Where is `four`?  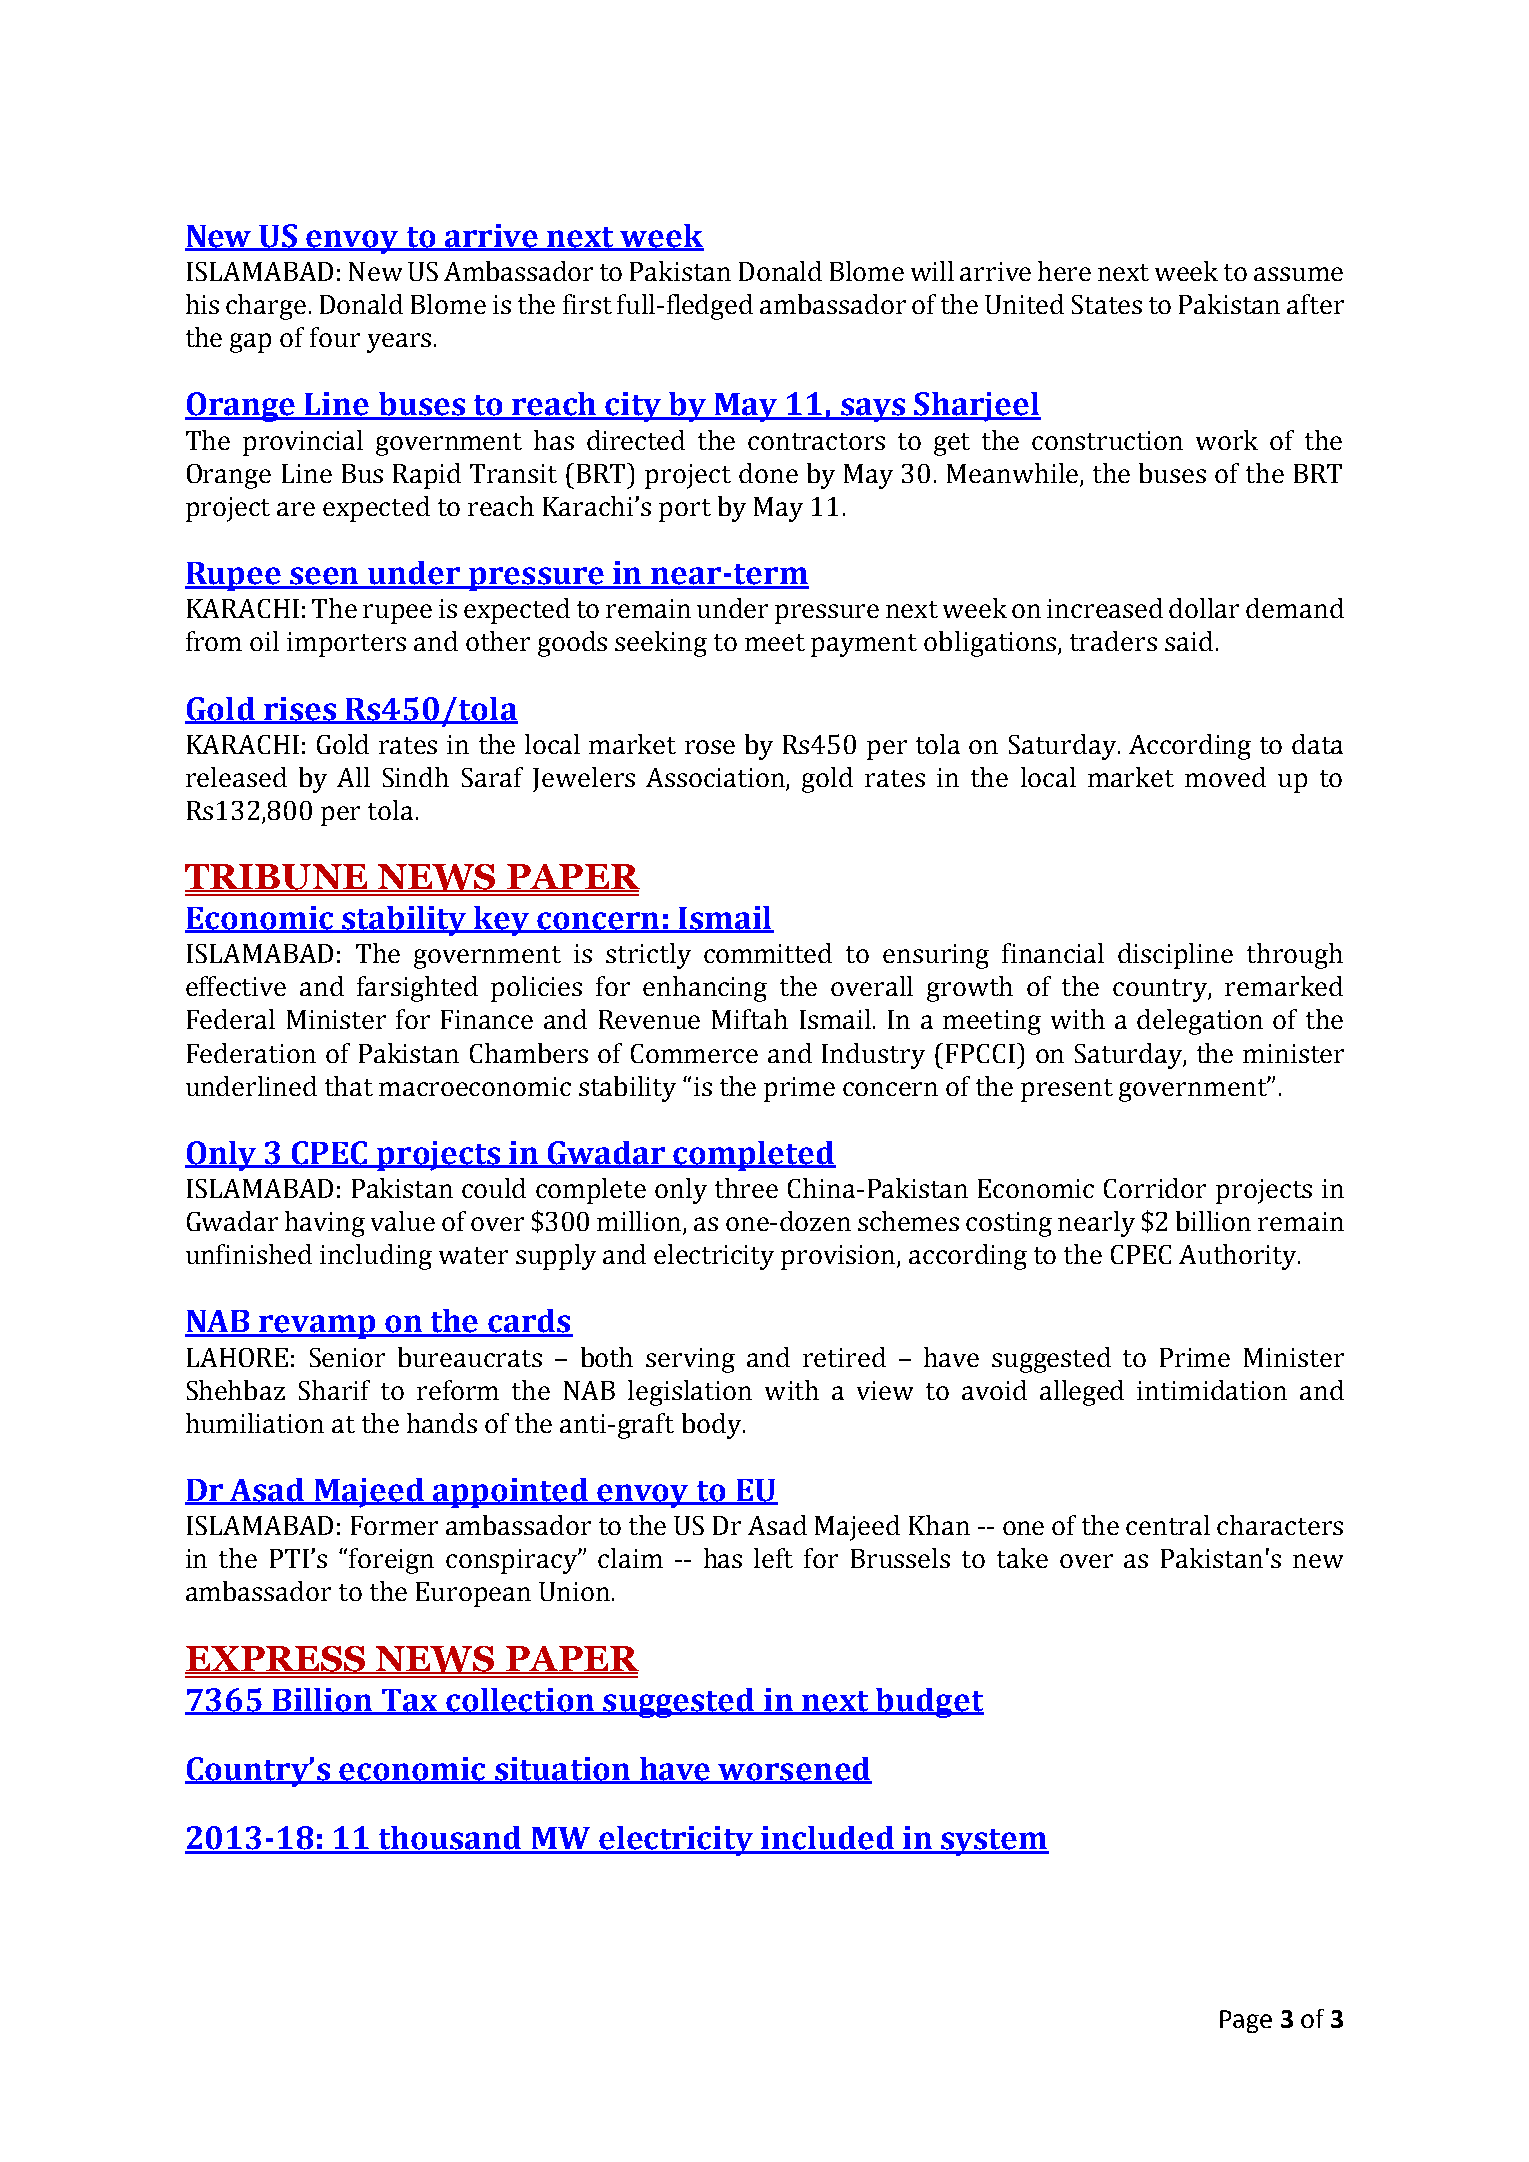 four is located at coordinates (335, 337).
